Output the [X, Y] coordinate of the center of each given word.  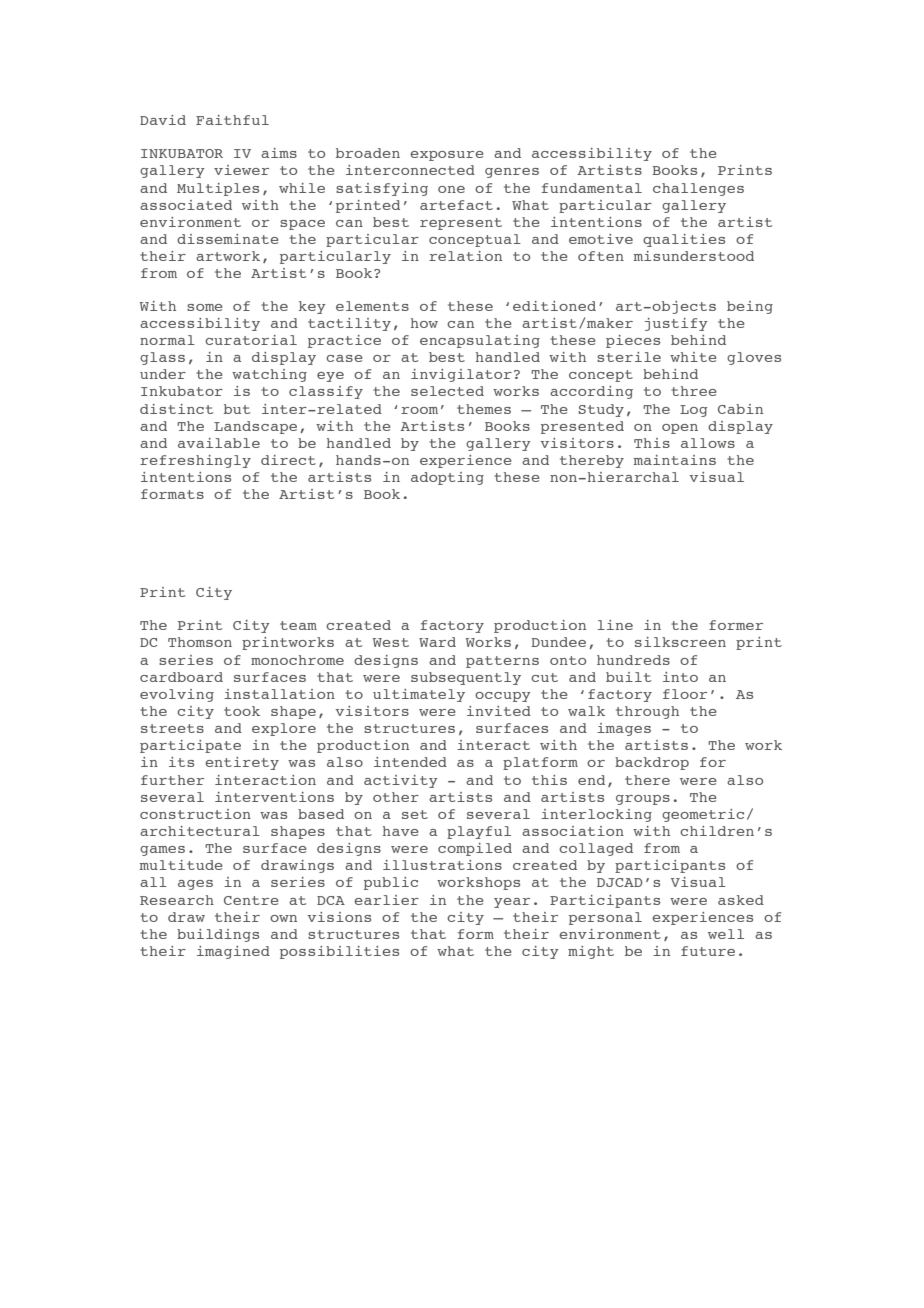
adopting [447, 478]
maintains [674, 460]
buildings [218, 935]
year [512, 903]
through [647, 712]
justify [676, 324]
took [242, 711]
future [708, 951]
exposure [447, 156]
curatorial [251, 340]
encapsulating [480, 341]
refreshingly [195, 461]
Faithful [232, 120]
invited [499, 711]
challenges [698, 189]
